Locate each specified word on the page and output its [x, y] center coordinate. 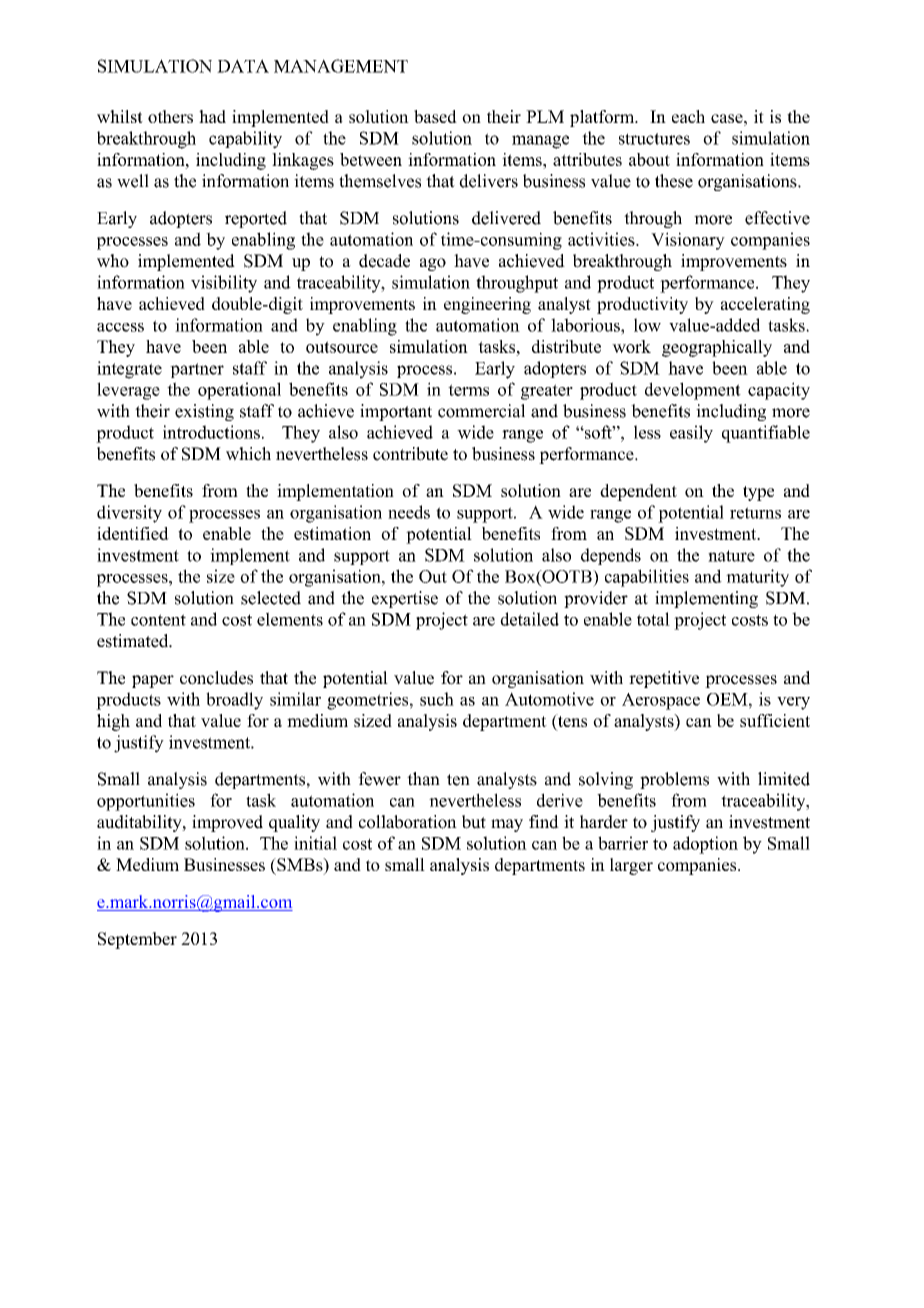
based [435, 116]
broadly [234, 701]
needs [409, 512]
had [212, 116]
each [688, 116]
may [507, 825]
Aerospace [661, 701]
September [137, 940]
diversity [129, 514]
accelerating [765, 305]
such [437, 699]
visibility [224, 284]
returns [755, 513]
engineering [487, 305]
